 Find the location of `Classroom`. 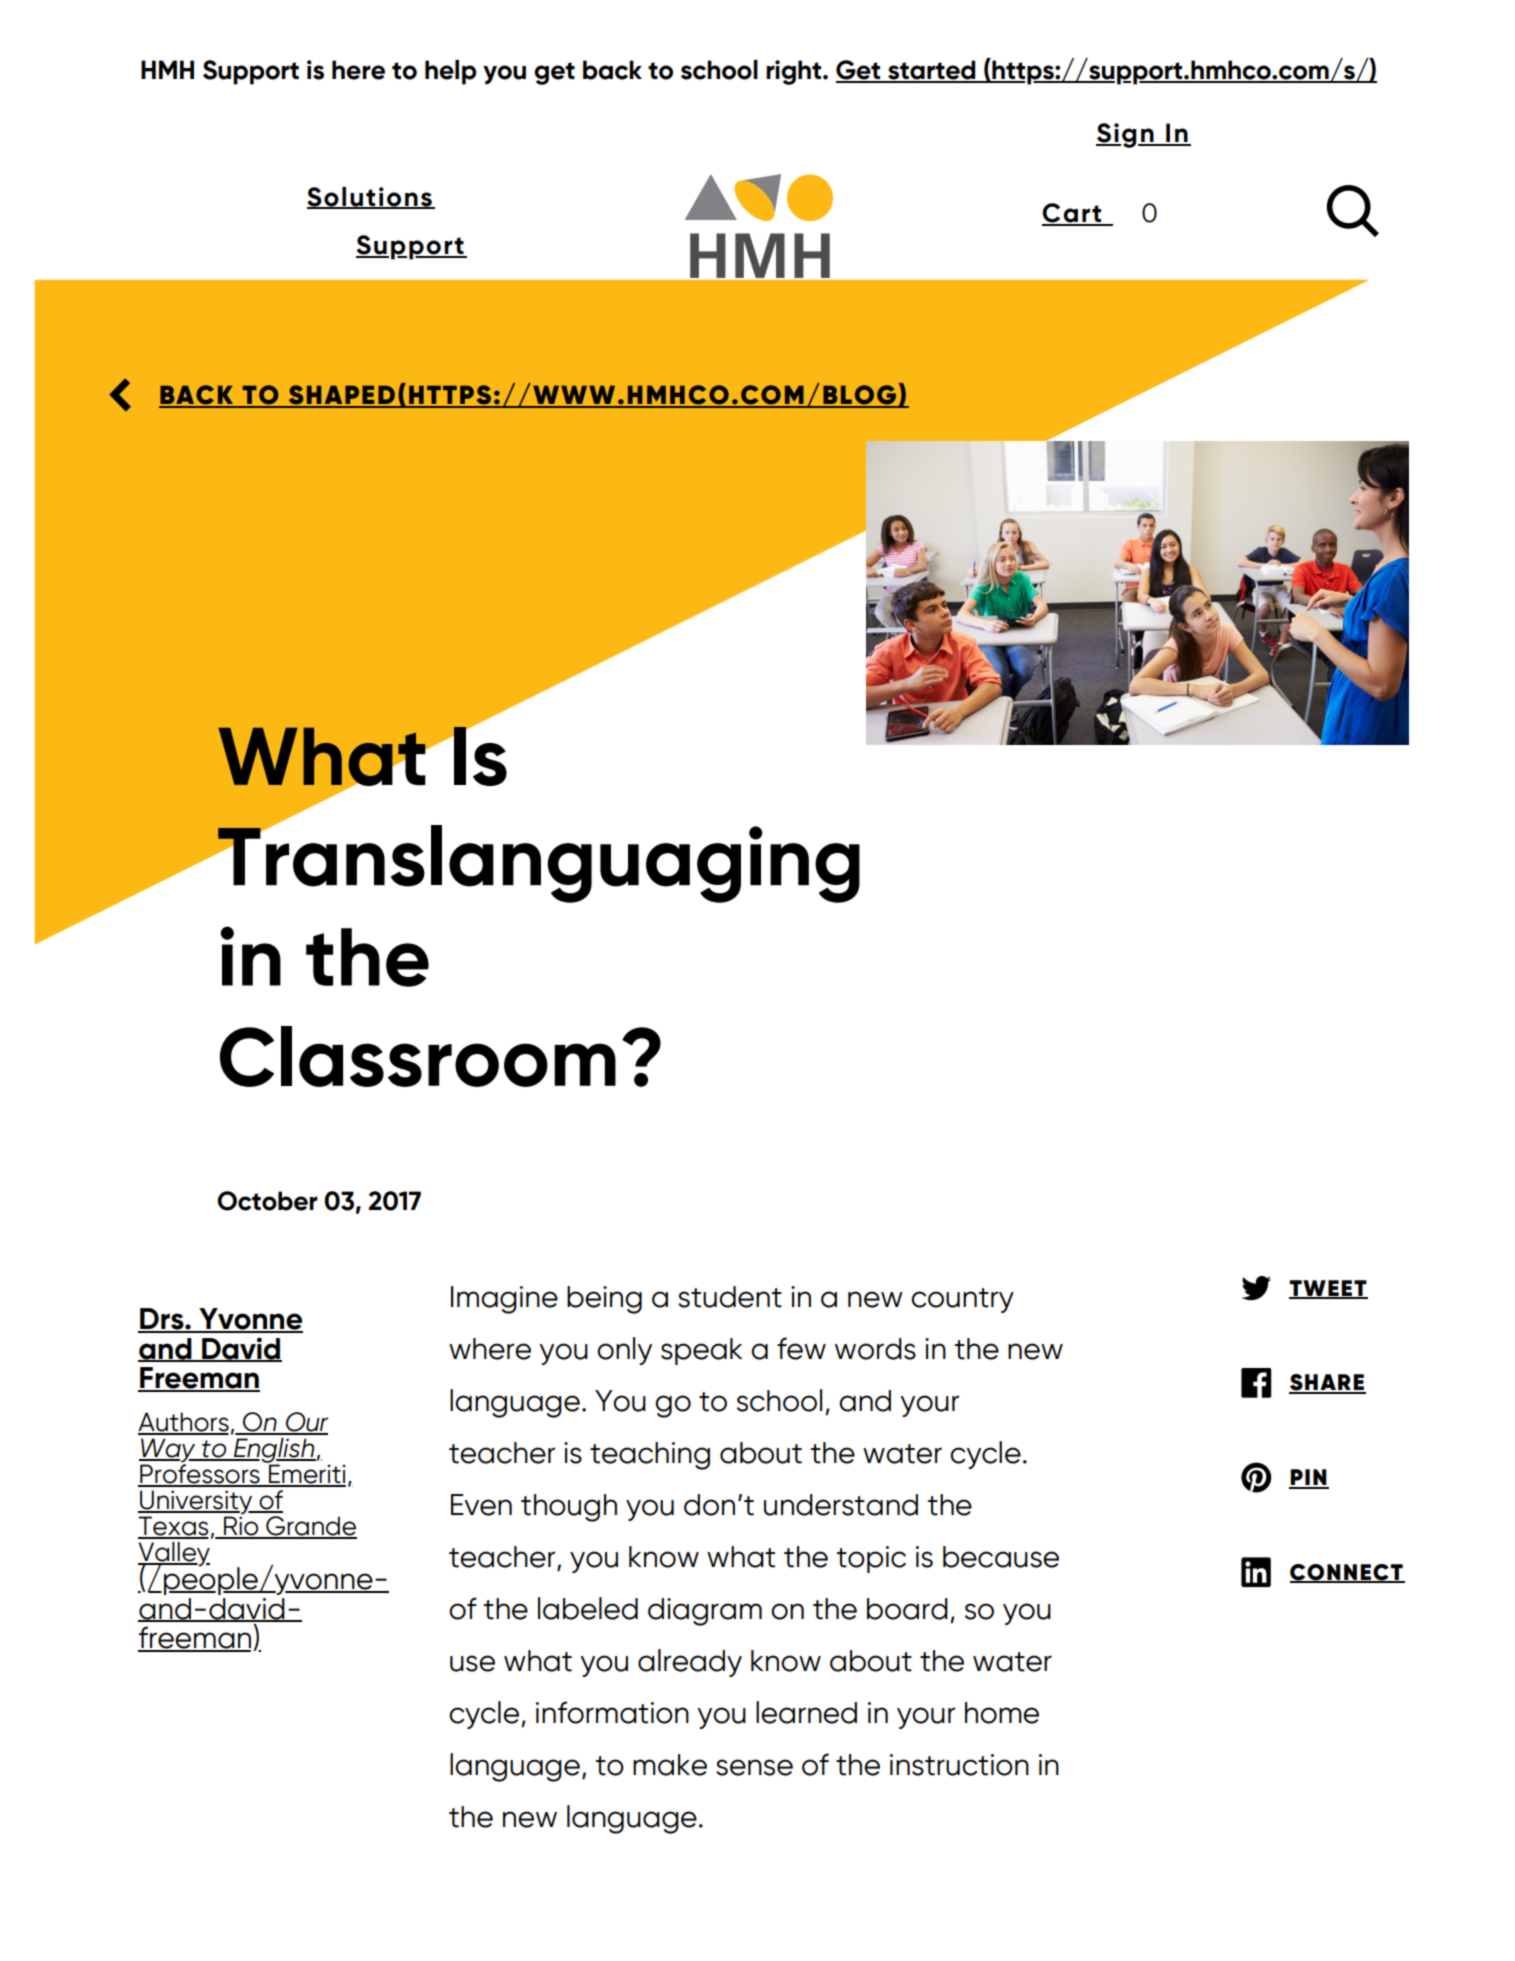

Classroom is located at coordinates (418, 1056).
